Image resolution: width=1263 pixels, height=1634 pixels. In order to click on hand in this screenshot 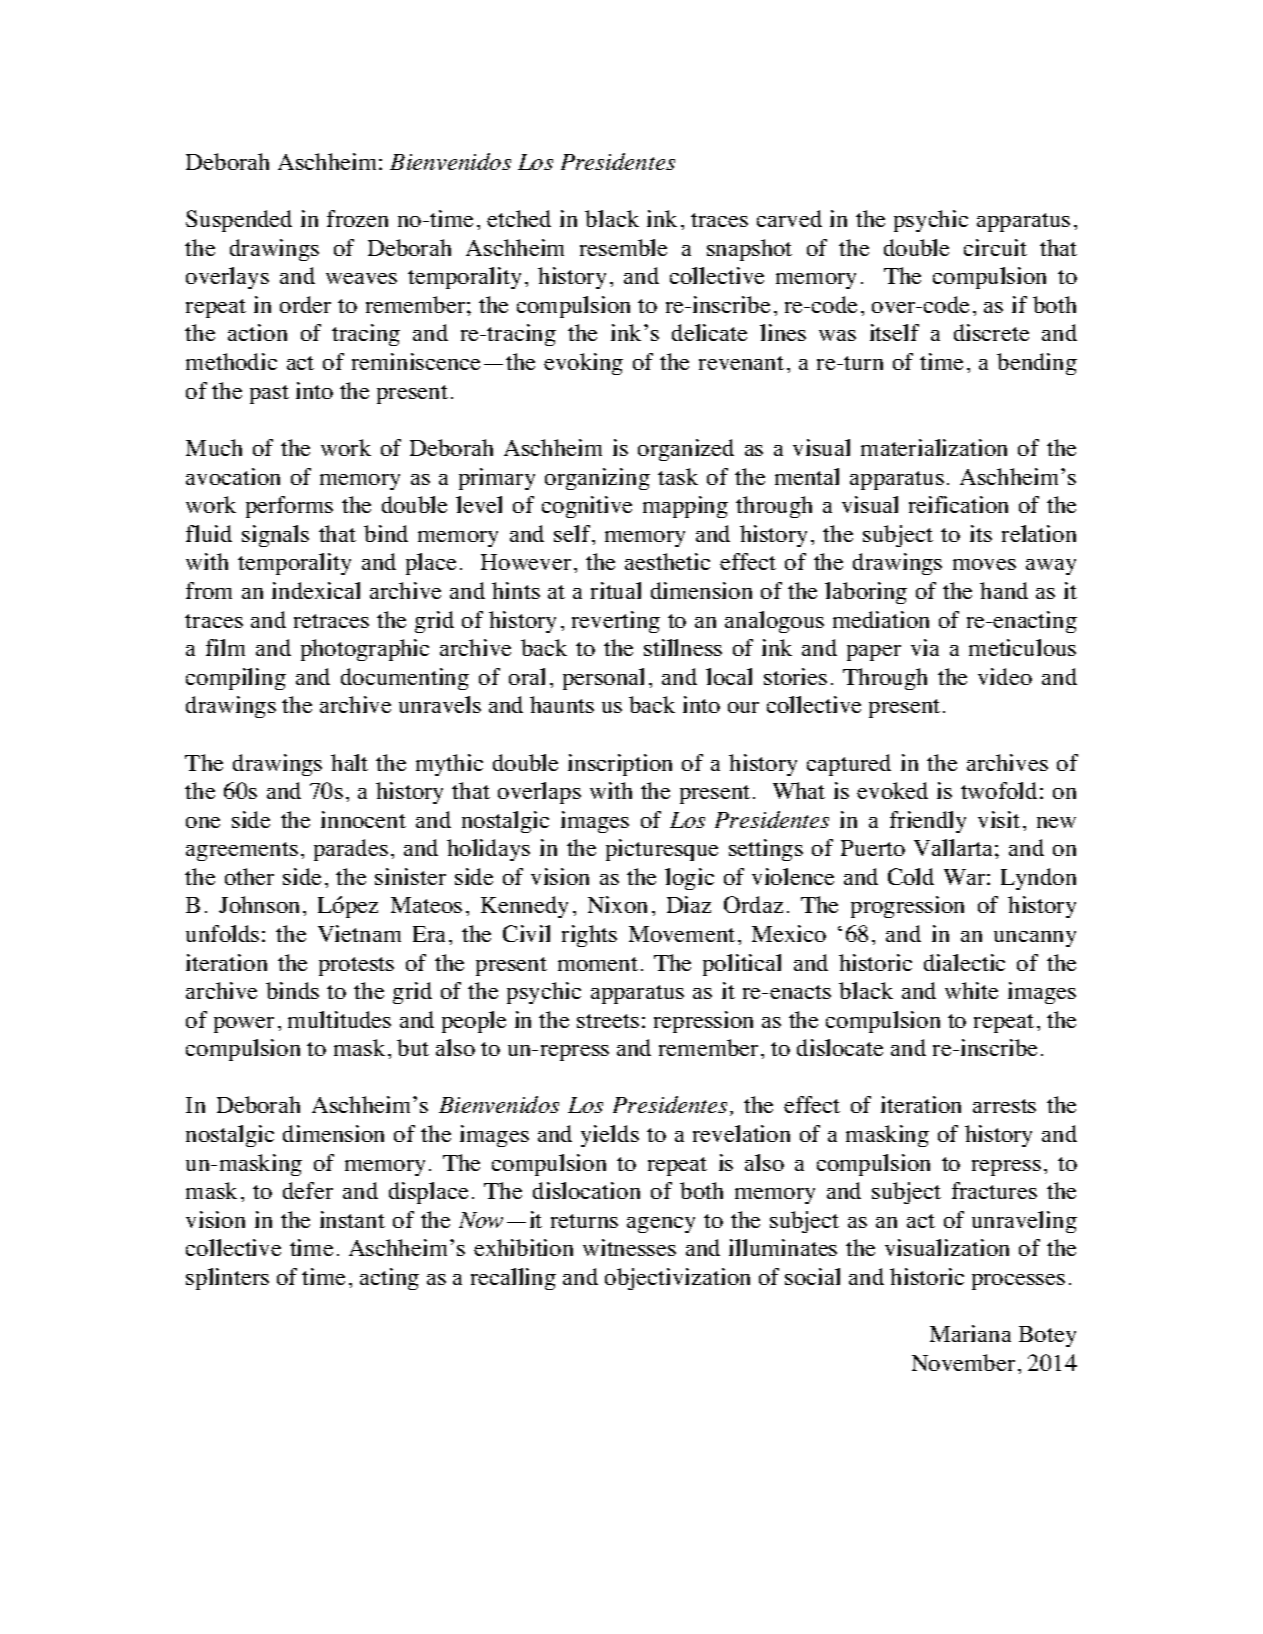, I will do `click(1004, 590)`.
